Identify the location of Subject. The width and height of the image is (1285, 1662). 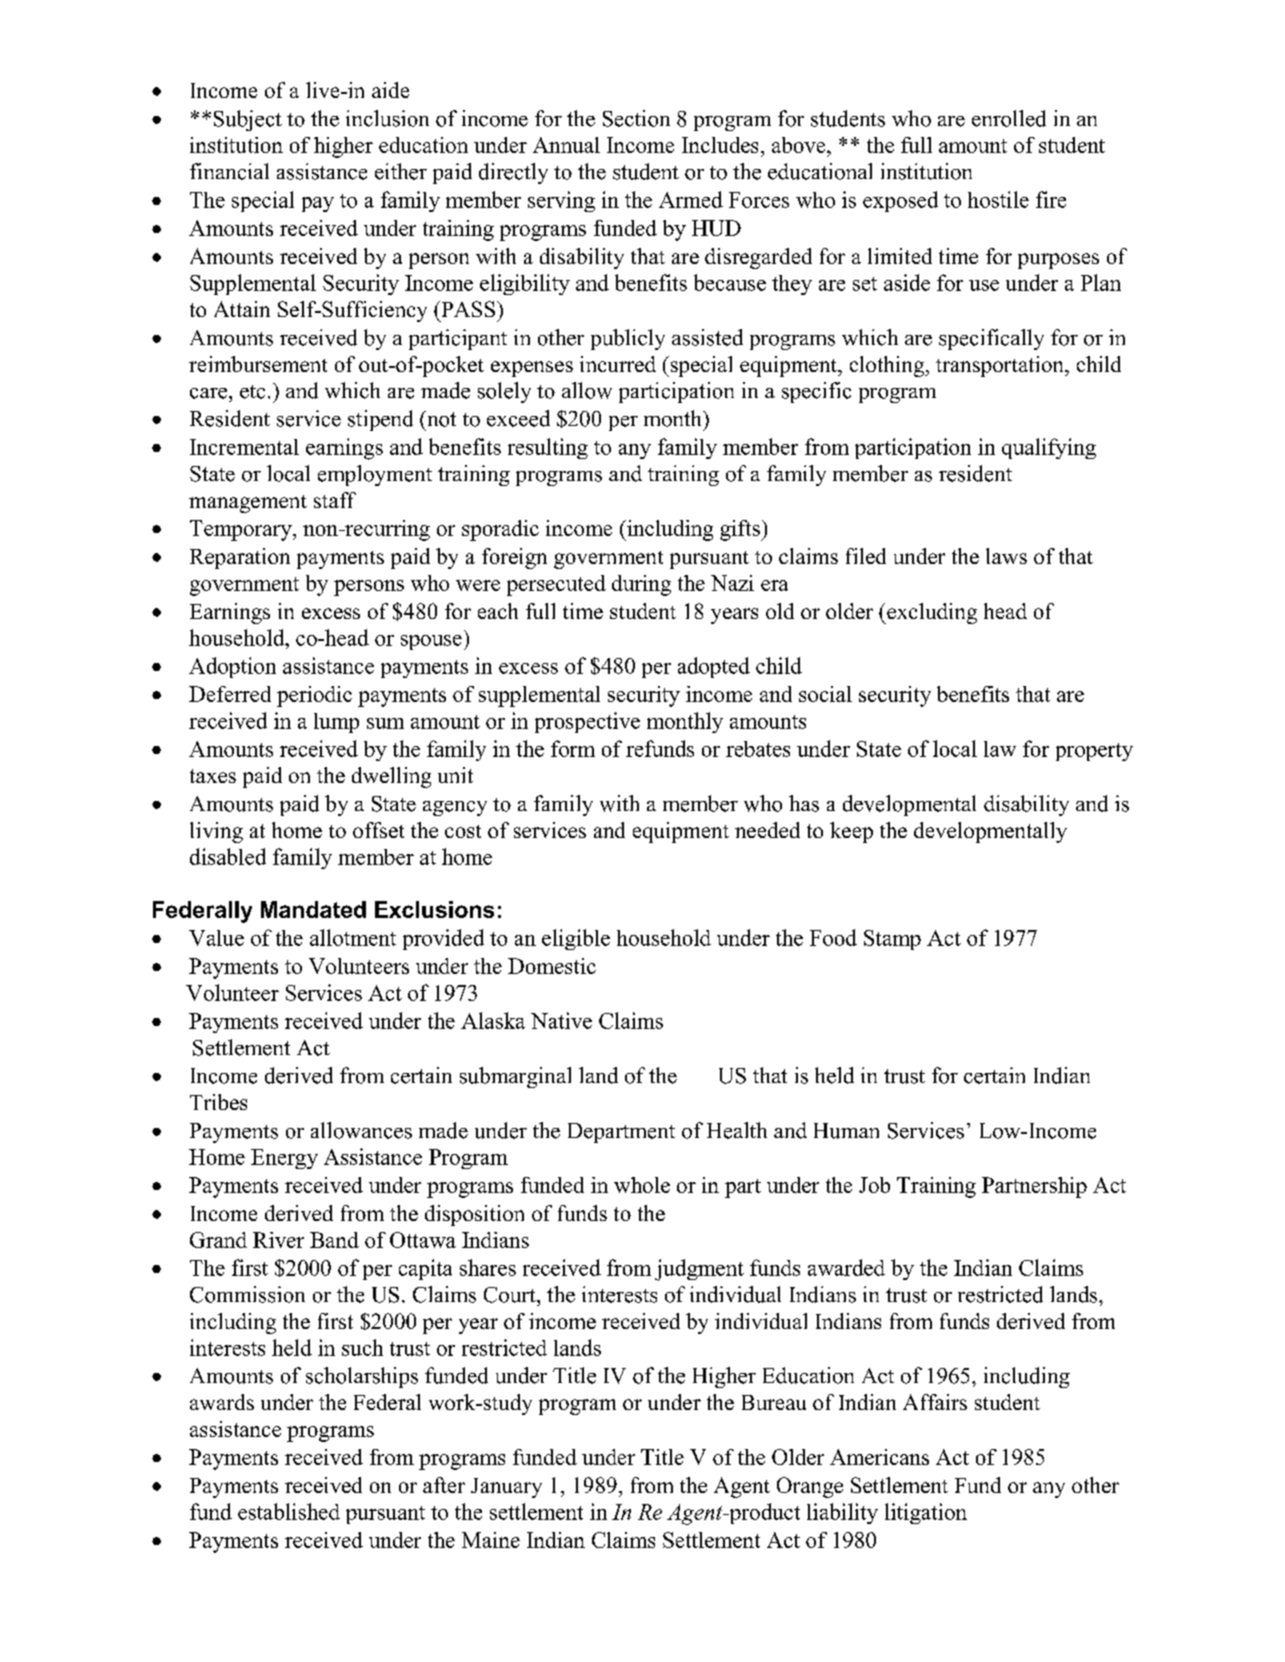
(248, 120).
